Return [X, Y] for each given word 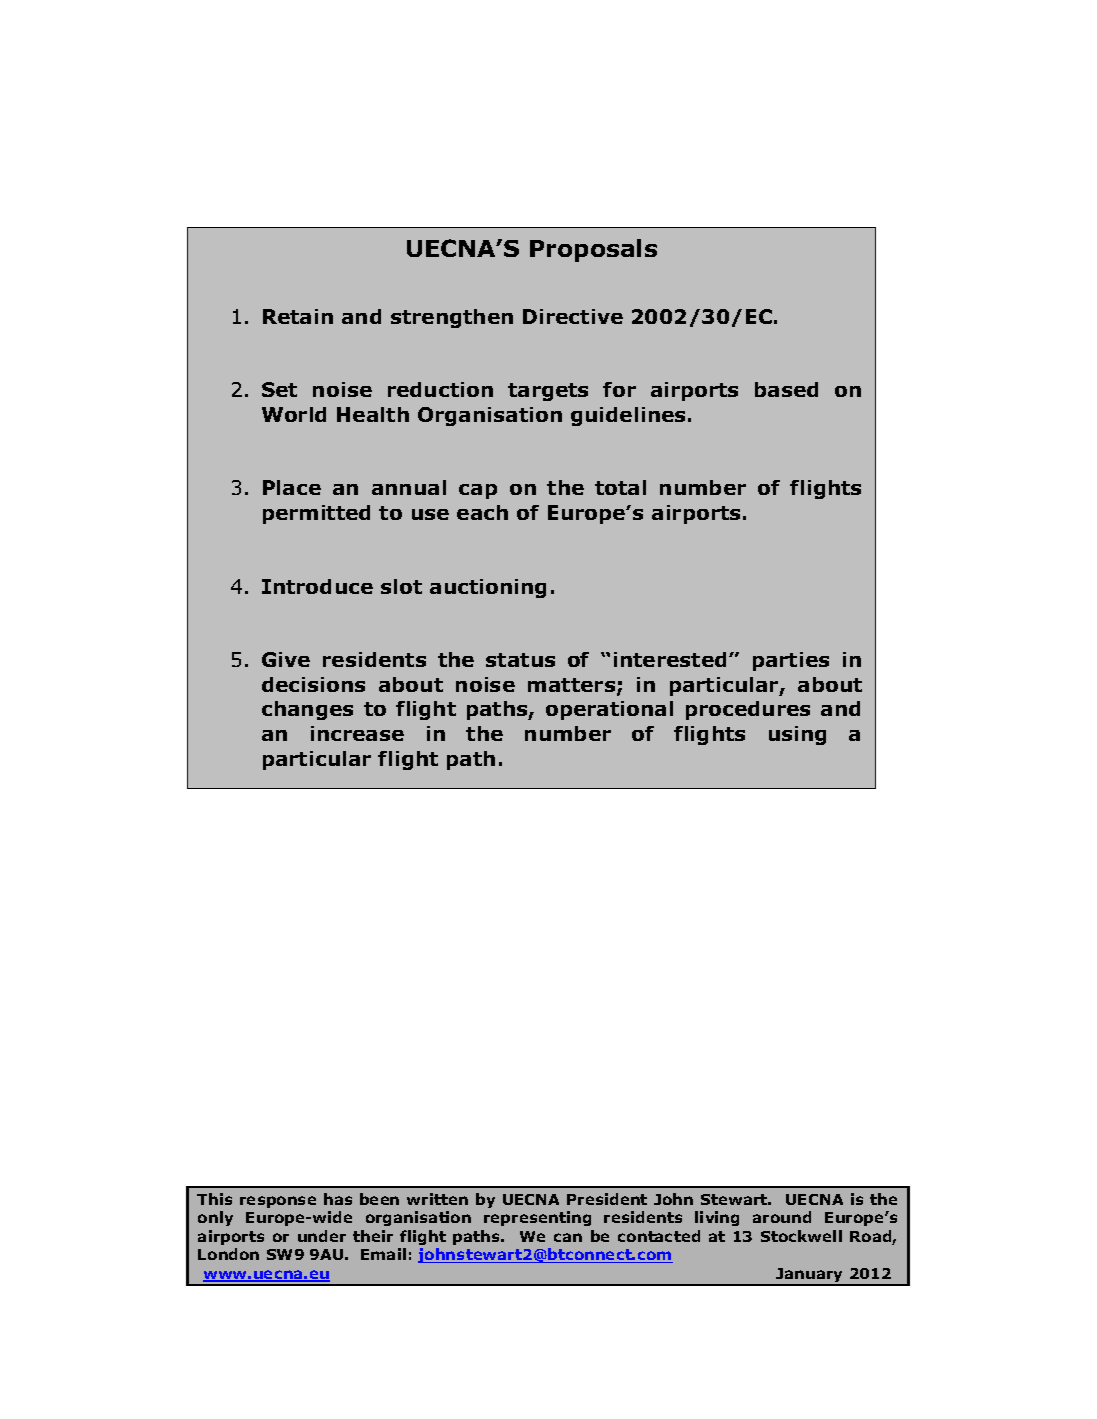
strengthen [452, 318]
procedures [748, 710]
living [717, 1218]
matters [573, 686]
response [278, 1202]
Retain [298, 316]
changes [307, 710]
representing [537, 1218]
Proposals [593, 250]
